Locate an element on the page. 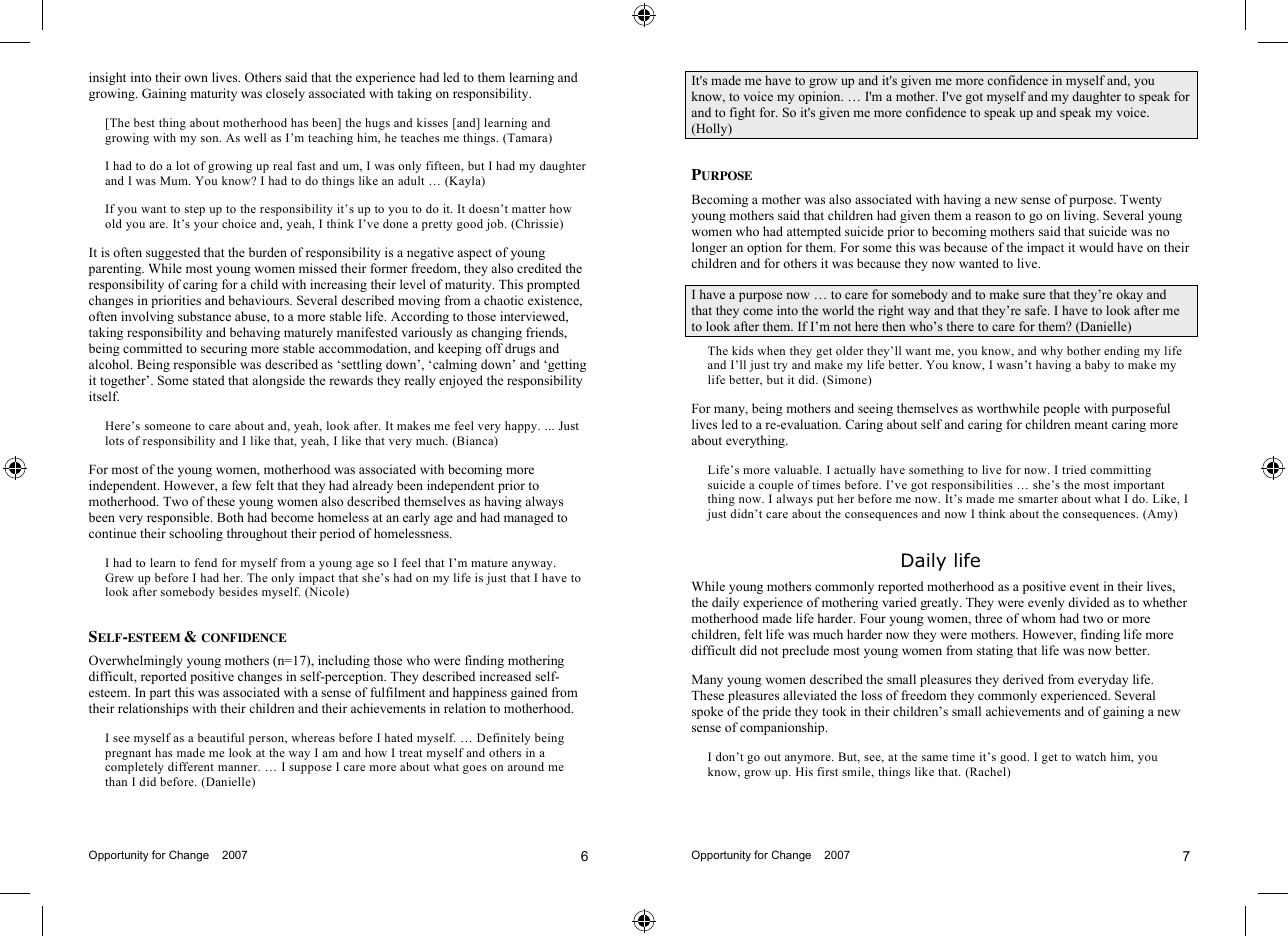 The image size is (1288, 936). managed is located at coordinates (529, 518).
